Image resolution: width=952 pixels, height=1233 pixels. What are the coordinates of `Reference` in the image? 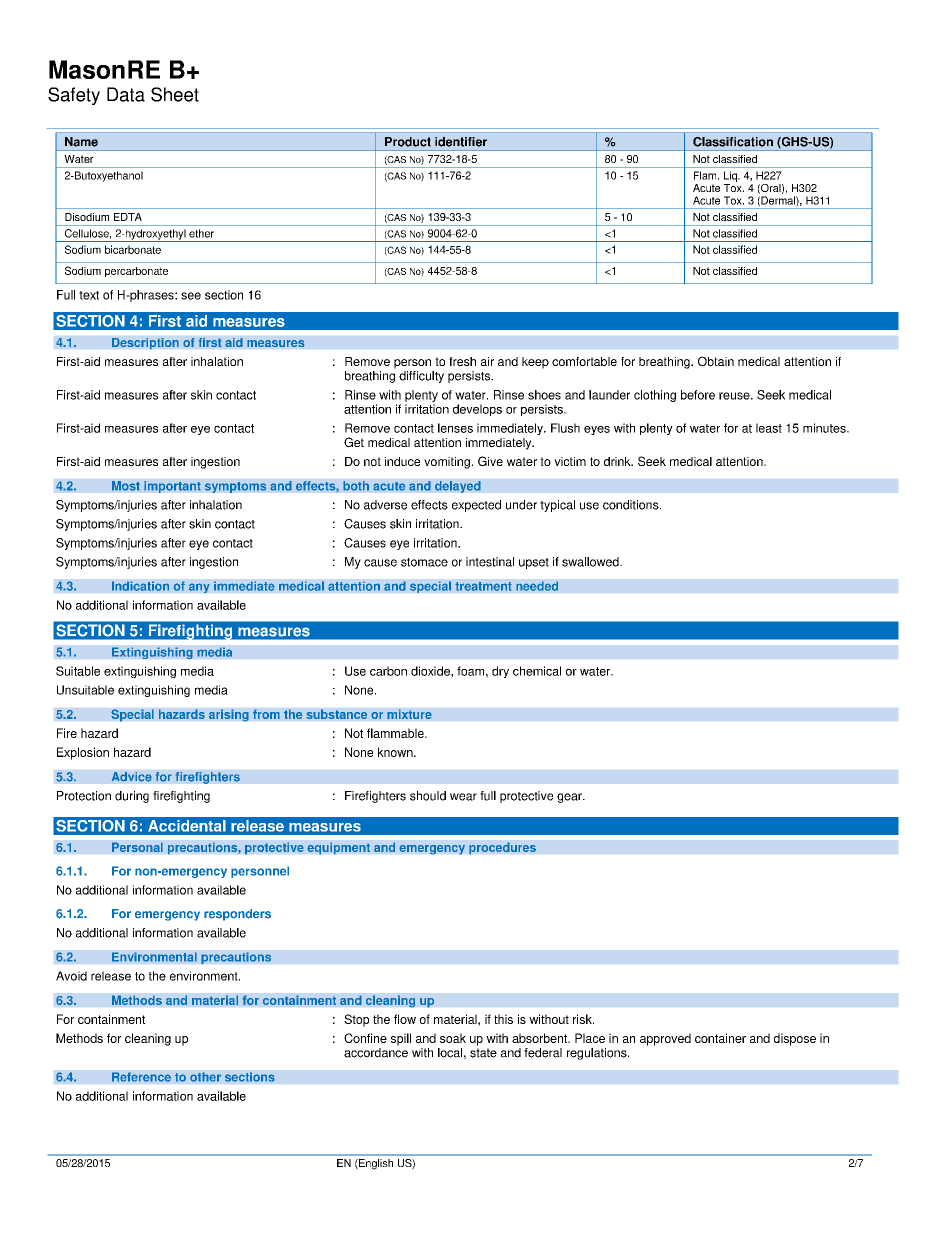 It's located at (141, 1077).
